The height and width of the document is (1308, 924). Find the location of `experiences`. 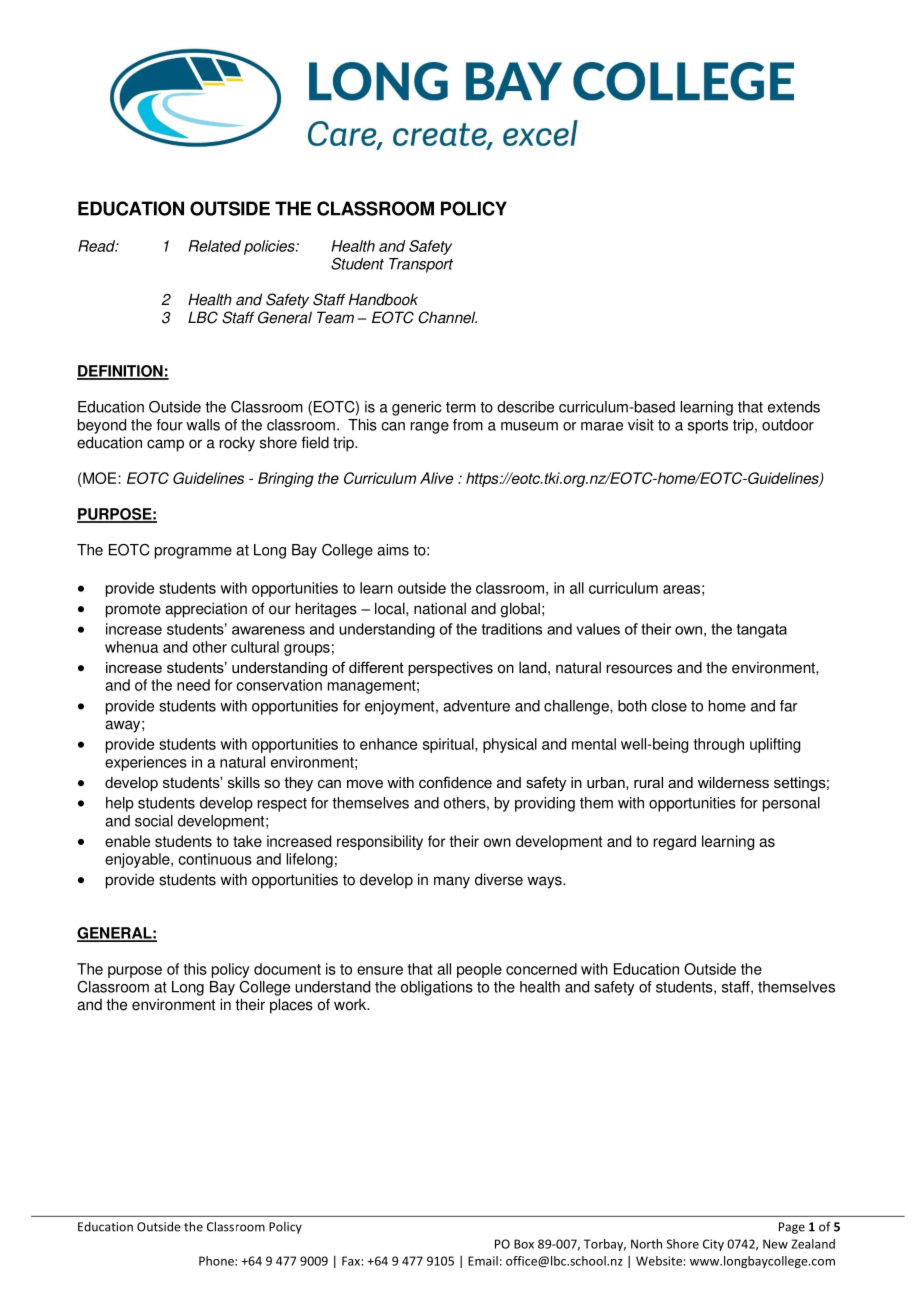

experiences is located at coordinates (146, 763).
